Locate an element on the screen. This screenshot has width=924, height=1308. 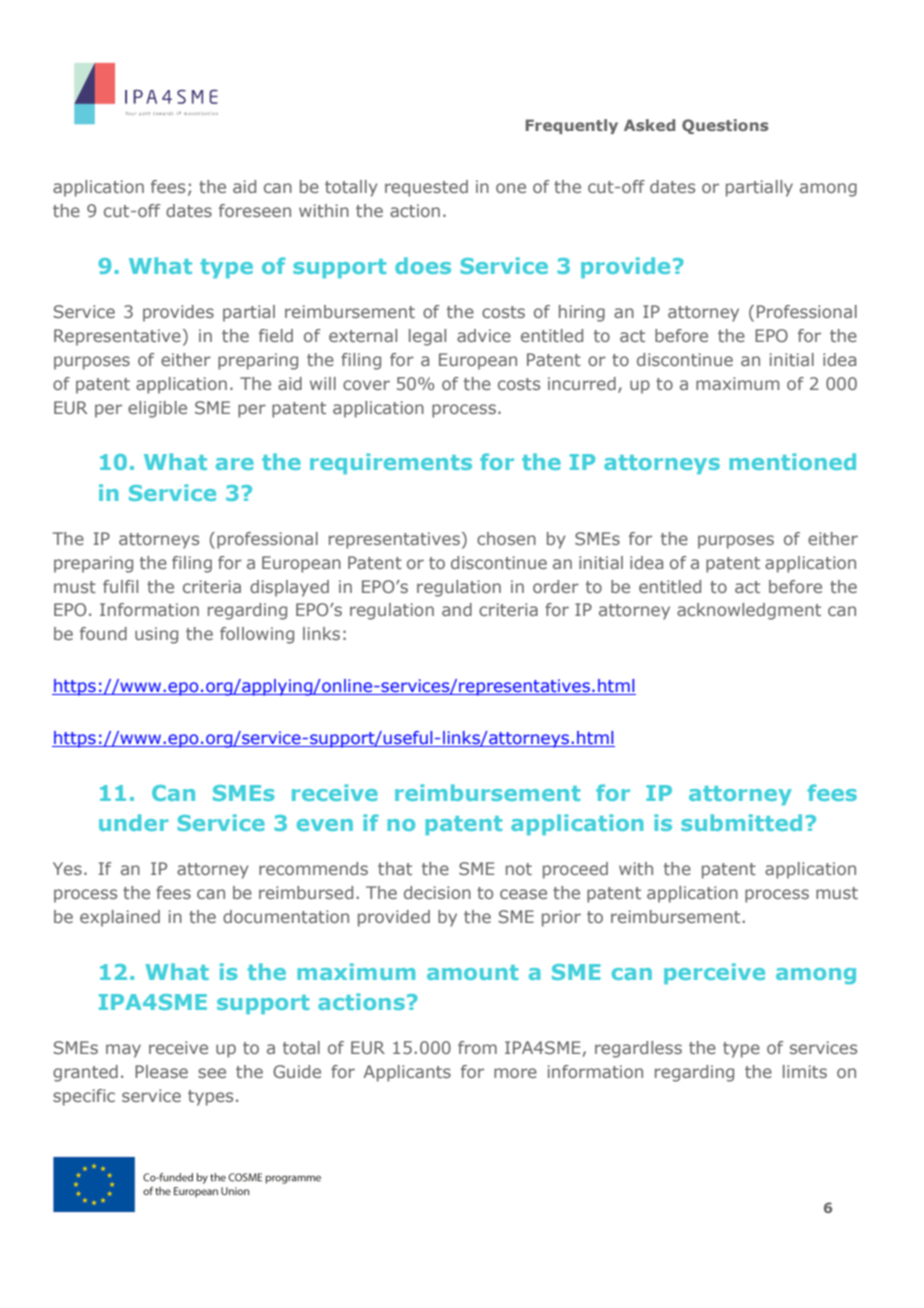
requested is located at coordinates (426, 188).
